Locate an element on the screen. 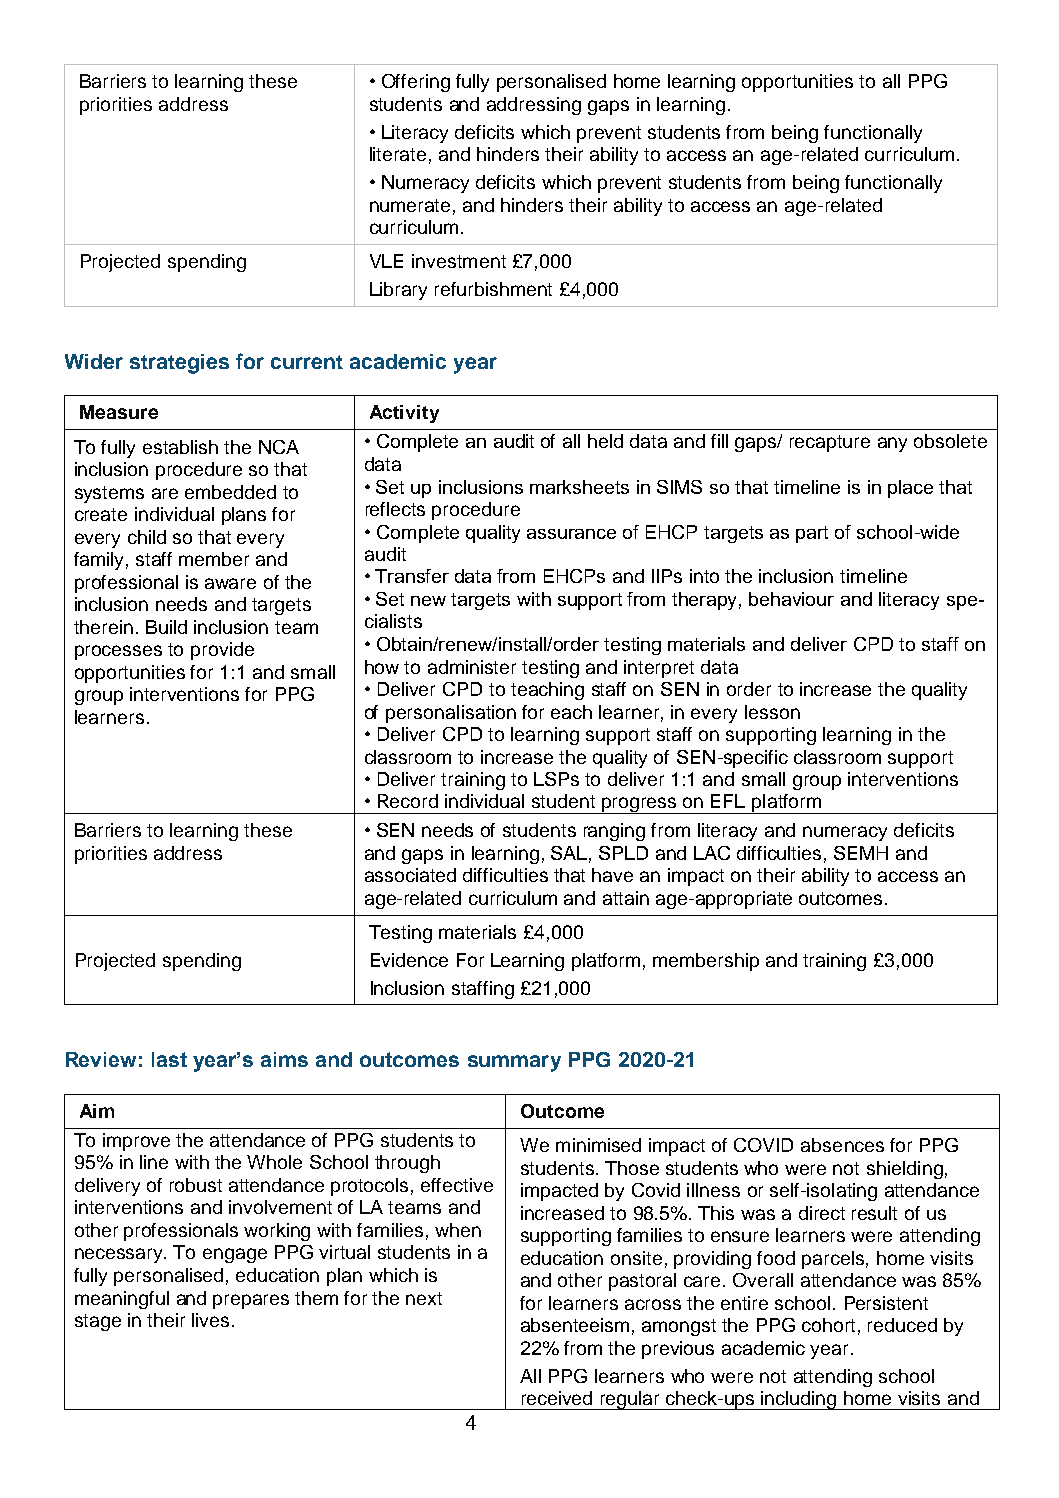 The height and width of the screenshot is (1498, 1059). Offering is located at coordinates (416, 83).
